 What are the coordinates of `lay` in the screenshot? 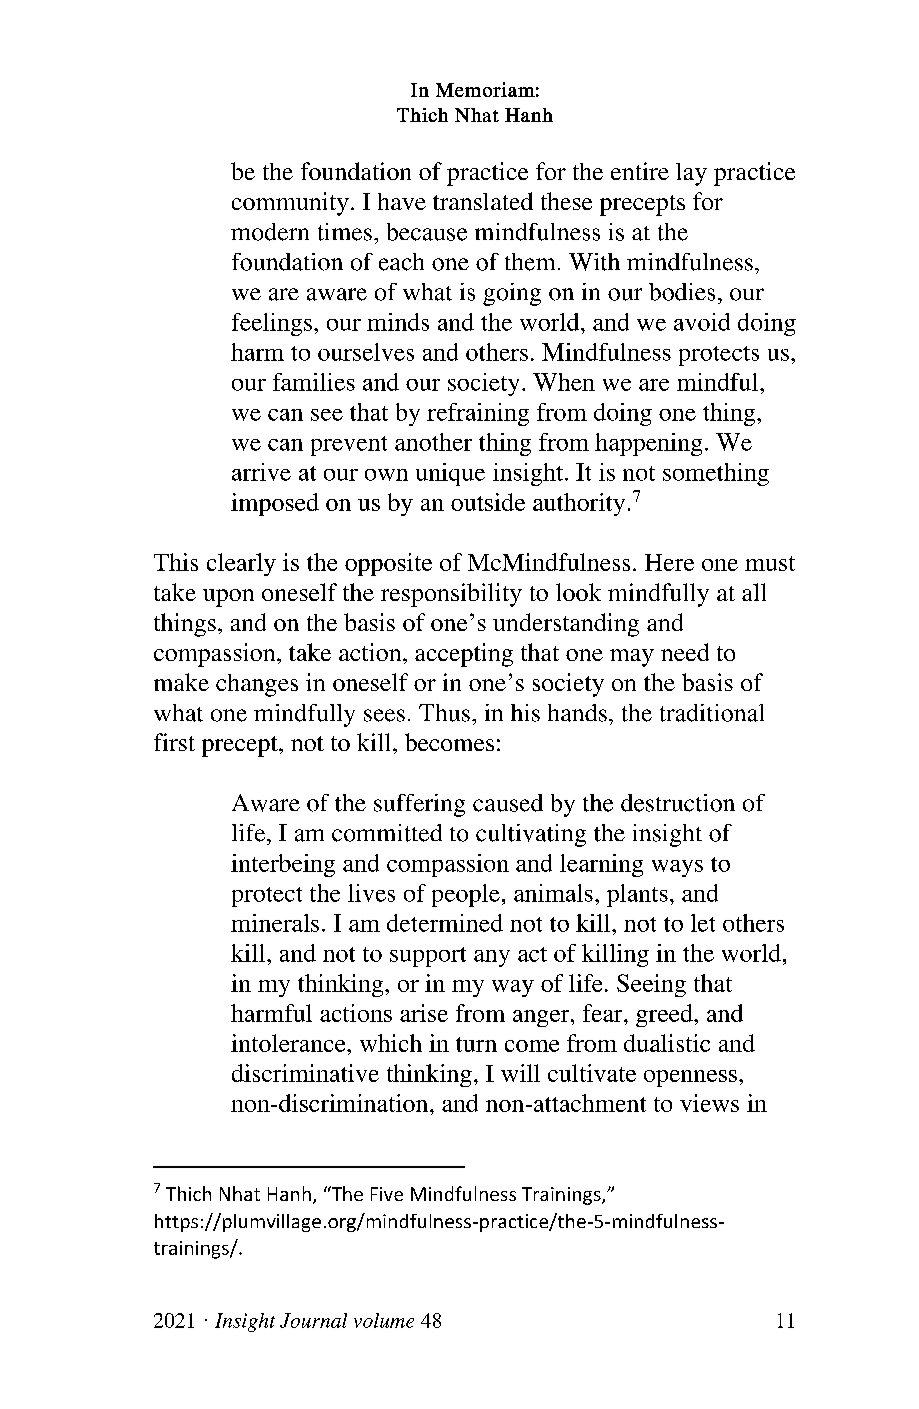 It's located at (691, 174).
